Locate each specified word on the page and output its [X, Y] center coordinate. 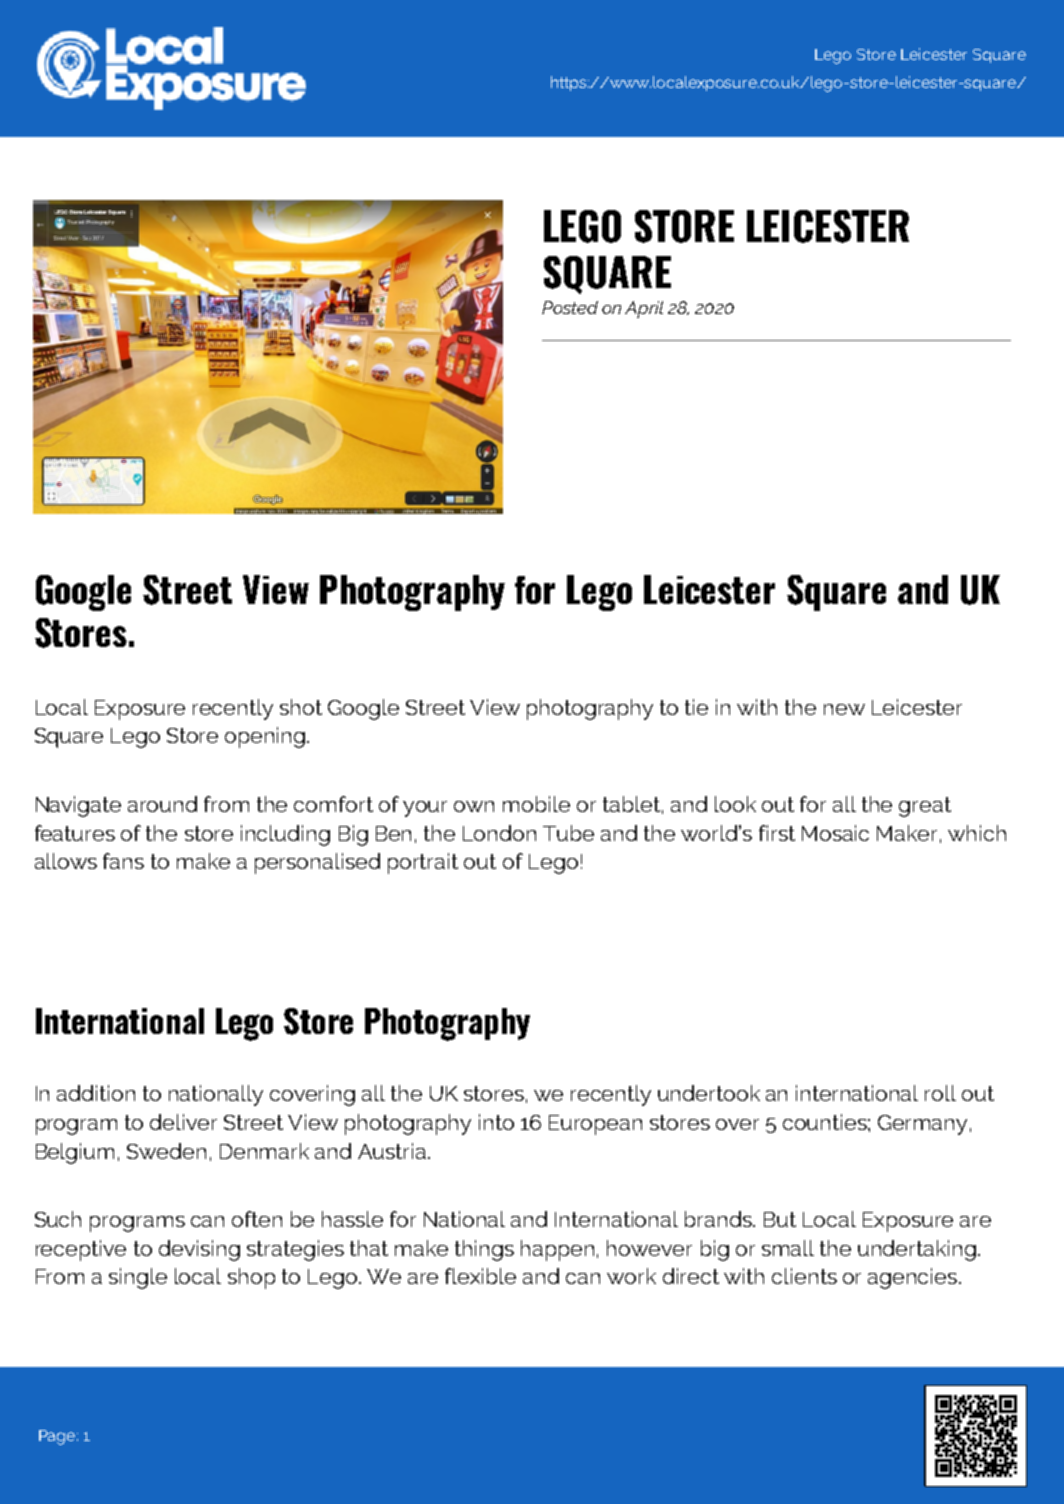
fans [123, 861]
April [644, 309]
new [844, 709]
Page [58, 1437]
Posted [570, 307]
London [499, 833]
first [777, 833]
